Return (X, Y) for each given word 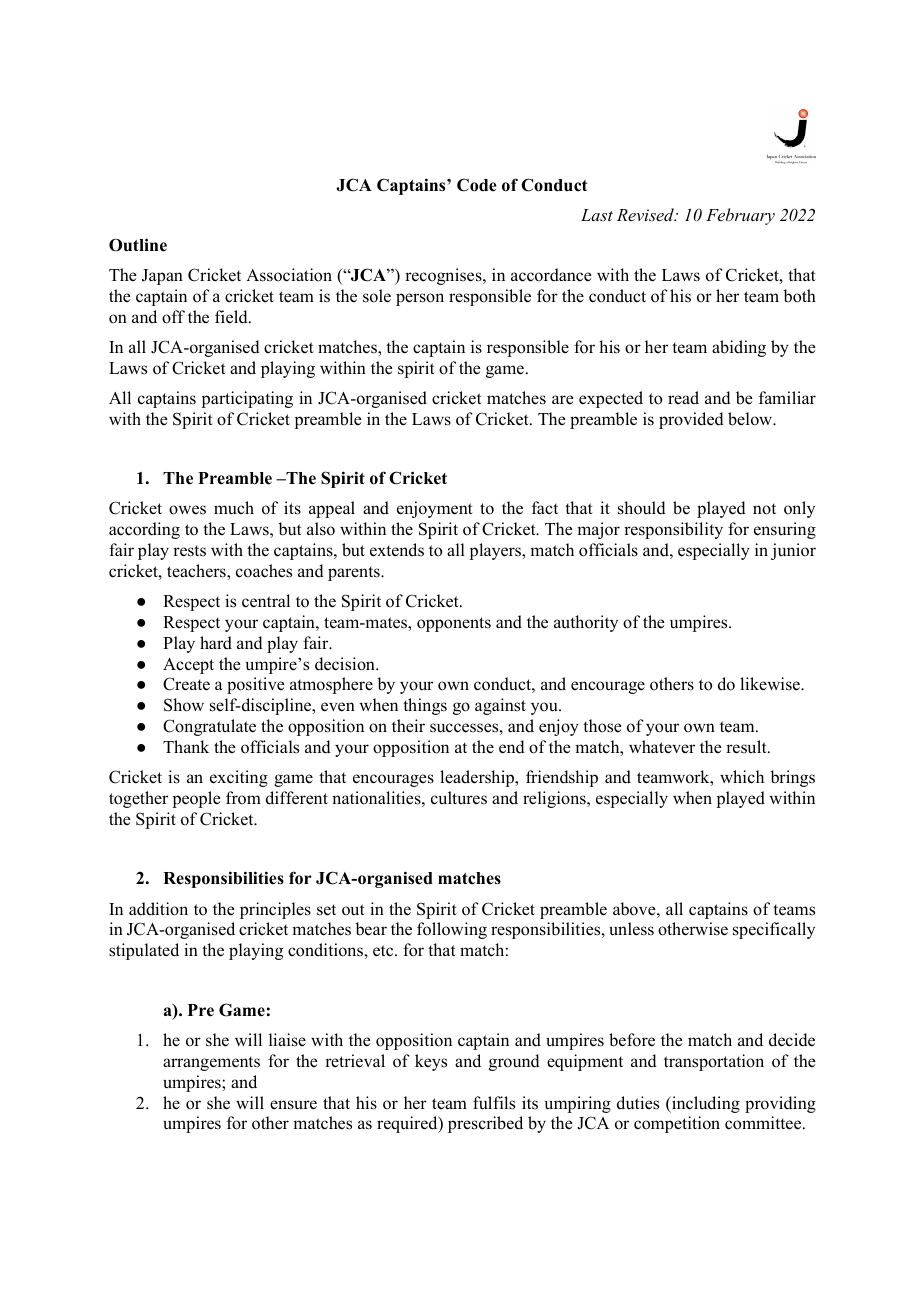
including (705, 1104)
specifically (774, 930)
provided (691, 420)
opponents (454, 624)
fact (545, 507)
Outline (138, 245)
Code (477, 185)
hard (216, 643)
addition (158, 909)
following (452, 930)
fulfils (494, 1103)
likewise (771, 684)
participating (247, 399)
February (740, 216)
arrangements (211, 1063)
